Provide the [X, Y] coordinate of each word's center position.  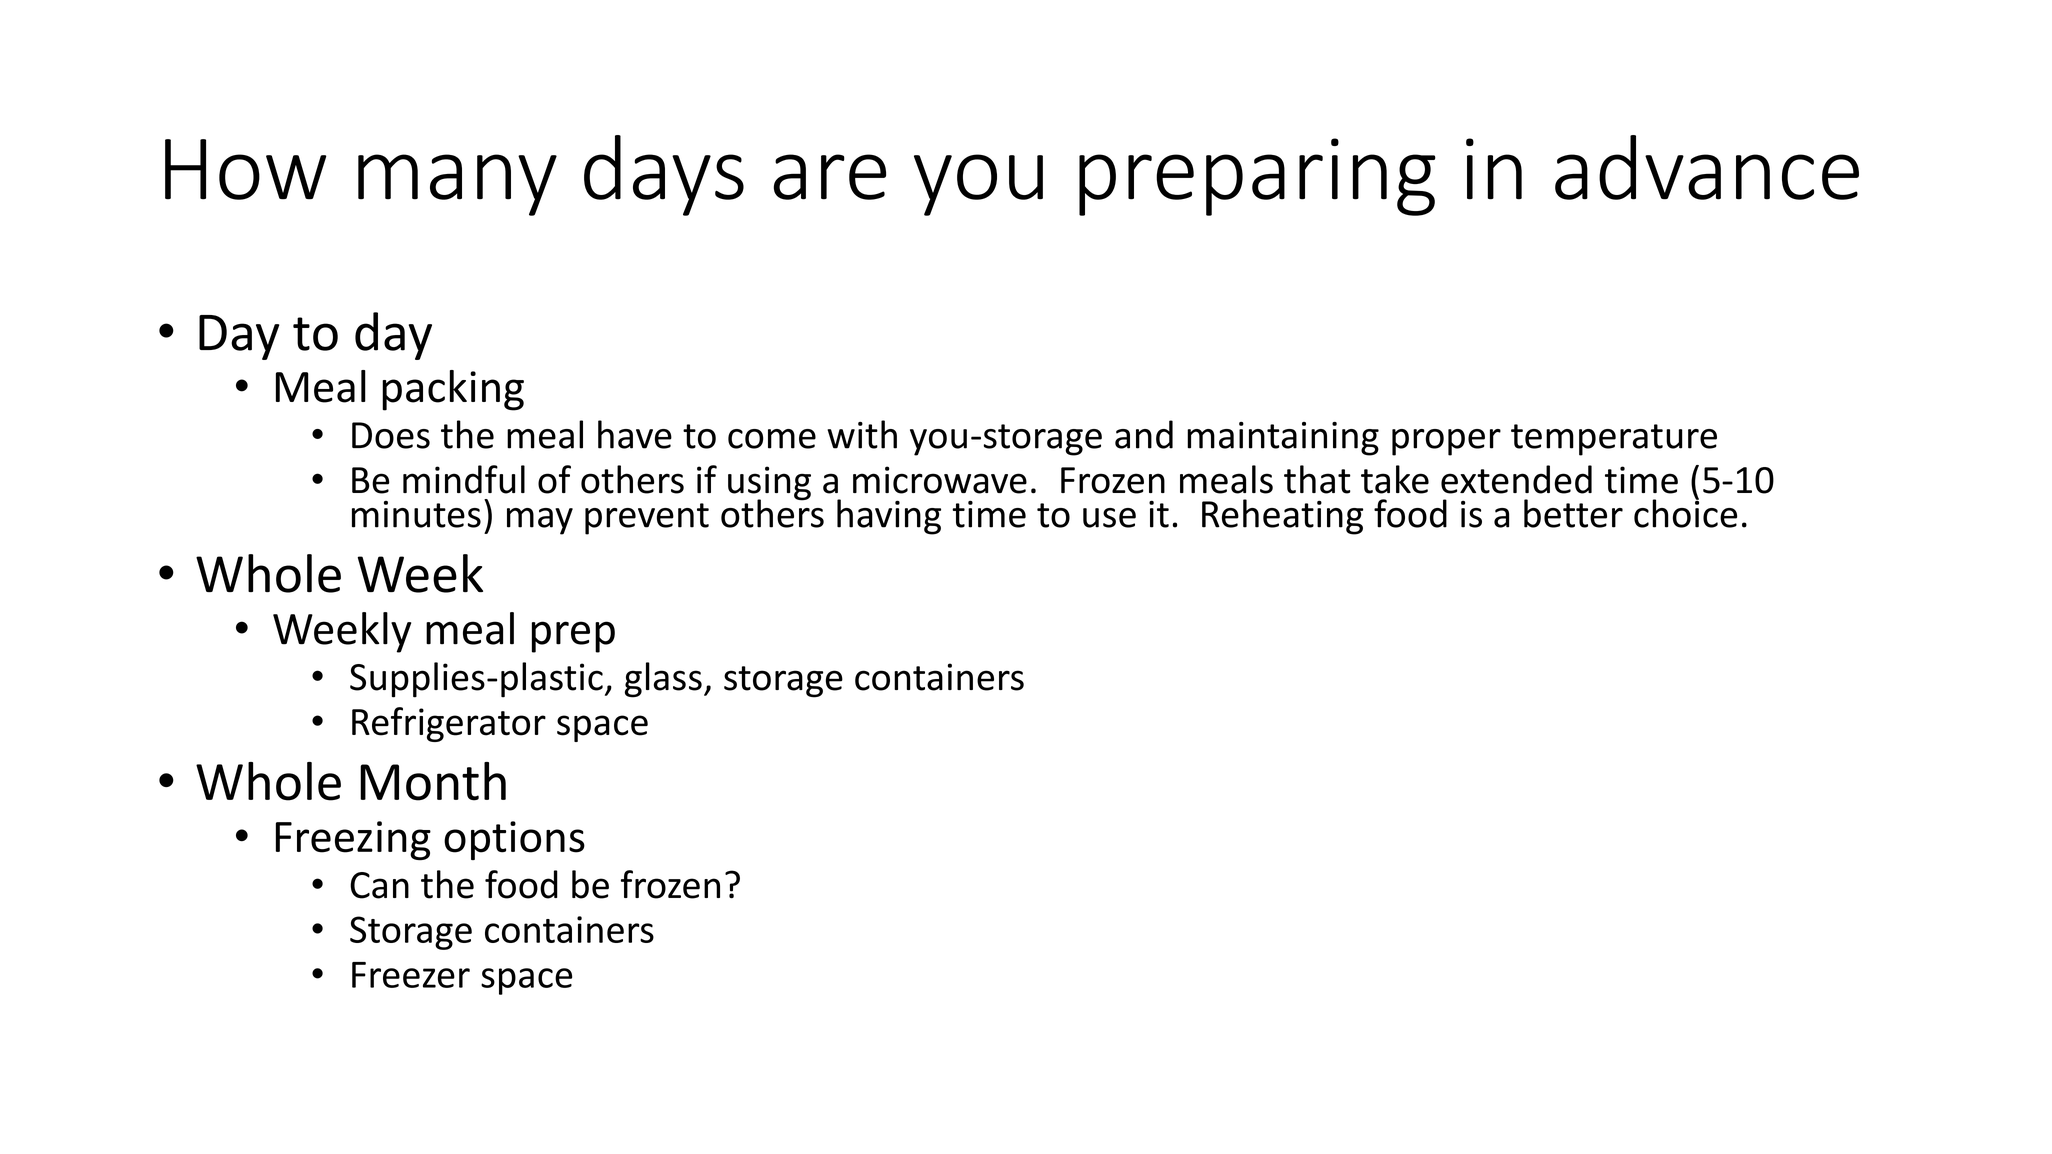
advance [1707, 167]
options [514, 840]
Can [379, 885]
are [829, 177]
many [457, 185]
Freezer [411, 975]
